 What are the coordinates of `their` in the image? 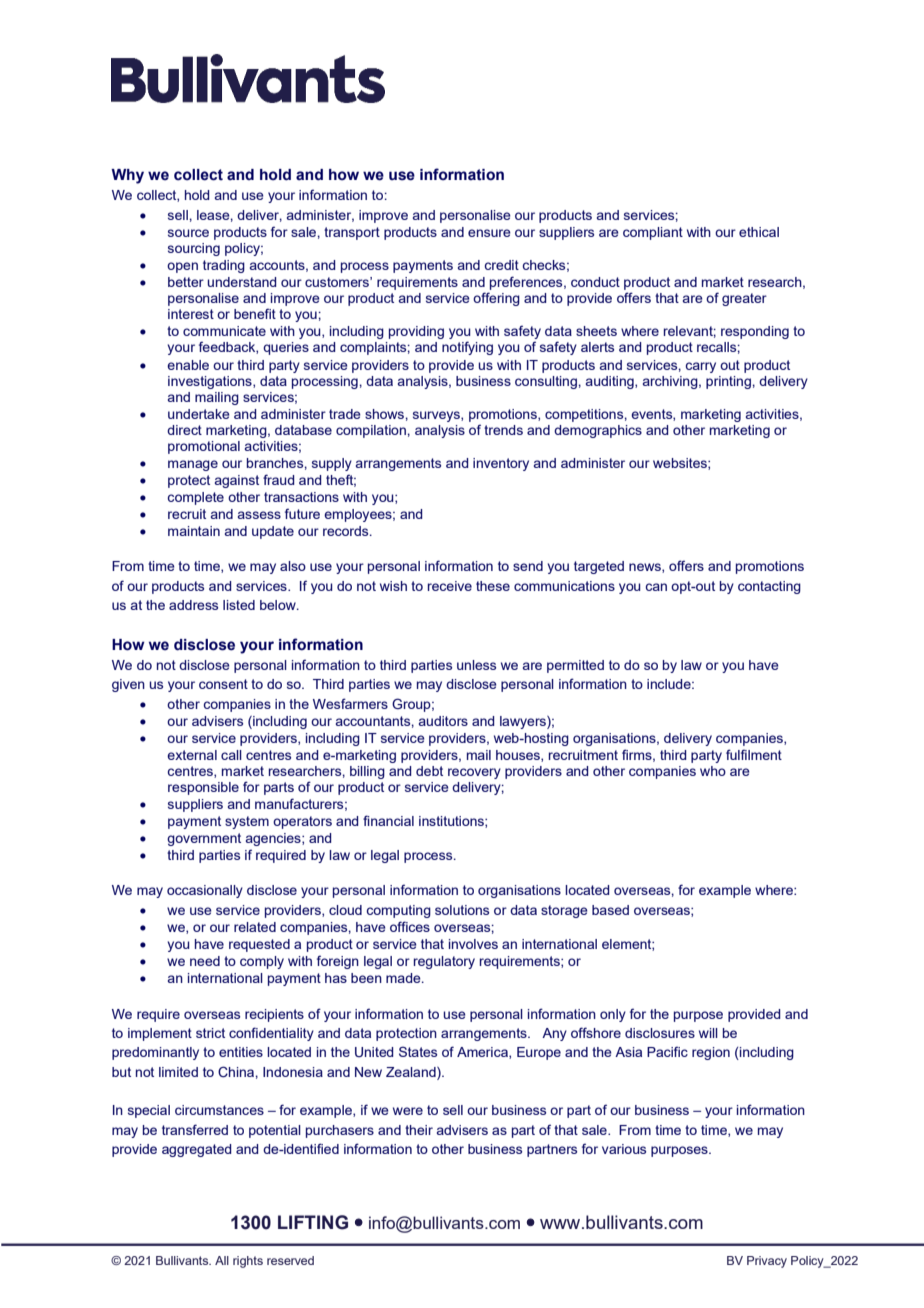 It's located at (419, 1130).
